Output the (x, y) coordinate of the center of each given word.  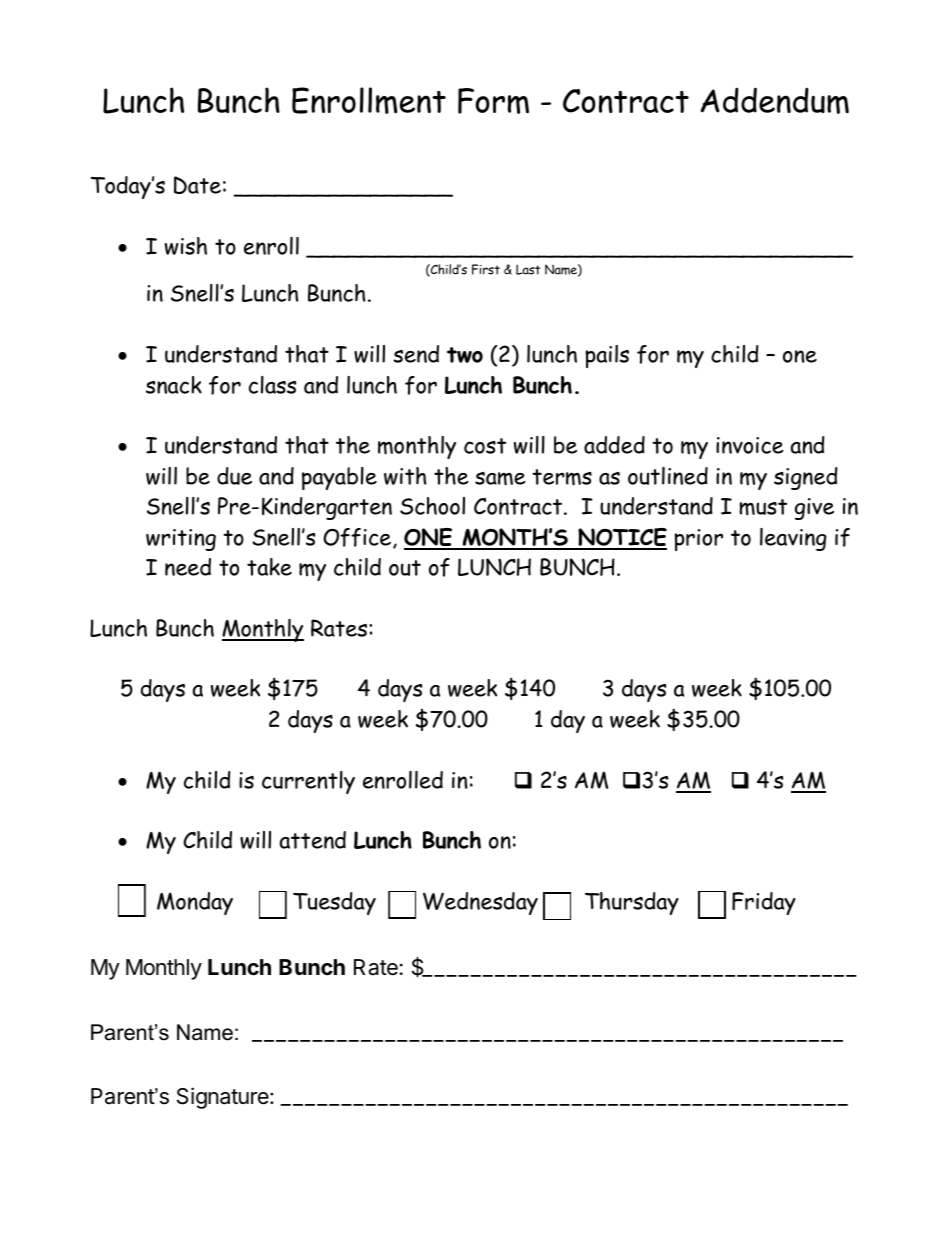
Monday (195, 903)
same (500, 479)
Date (197, 185)
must (763, 507)
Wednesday (480, 903)
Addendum (775, 100)
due (234, 476)
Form (493, 101)
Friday (764, 903)
